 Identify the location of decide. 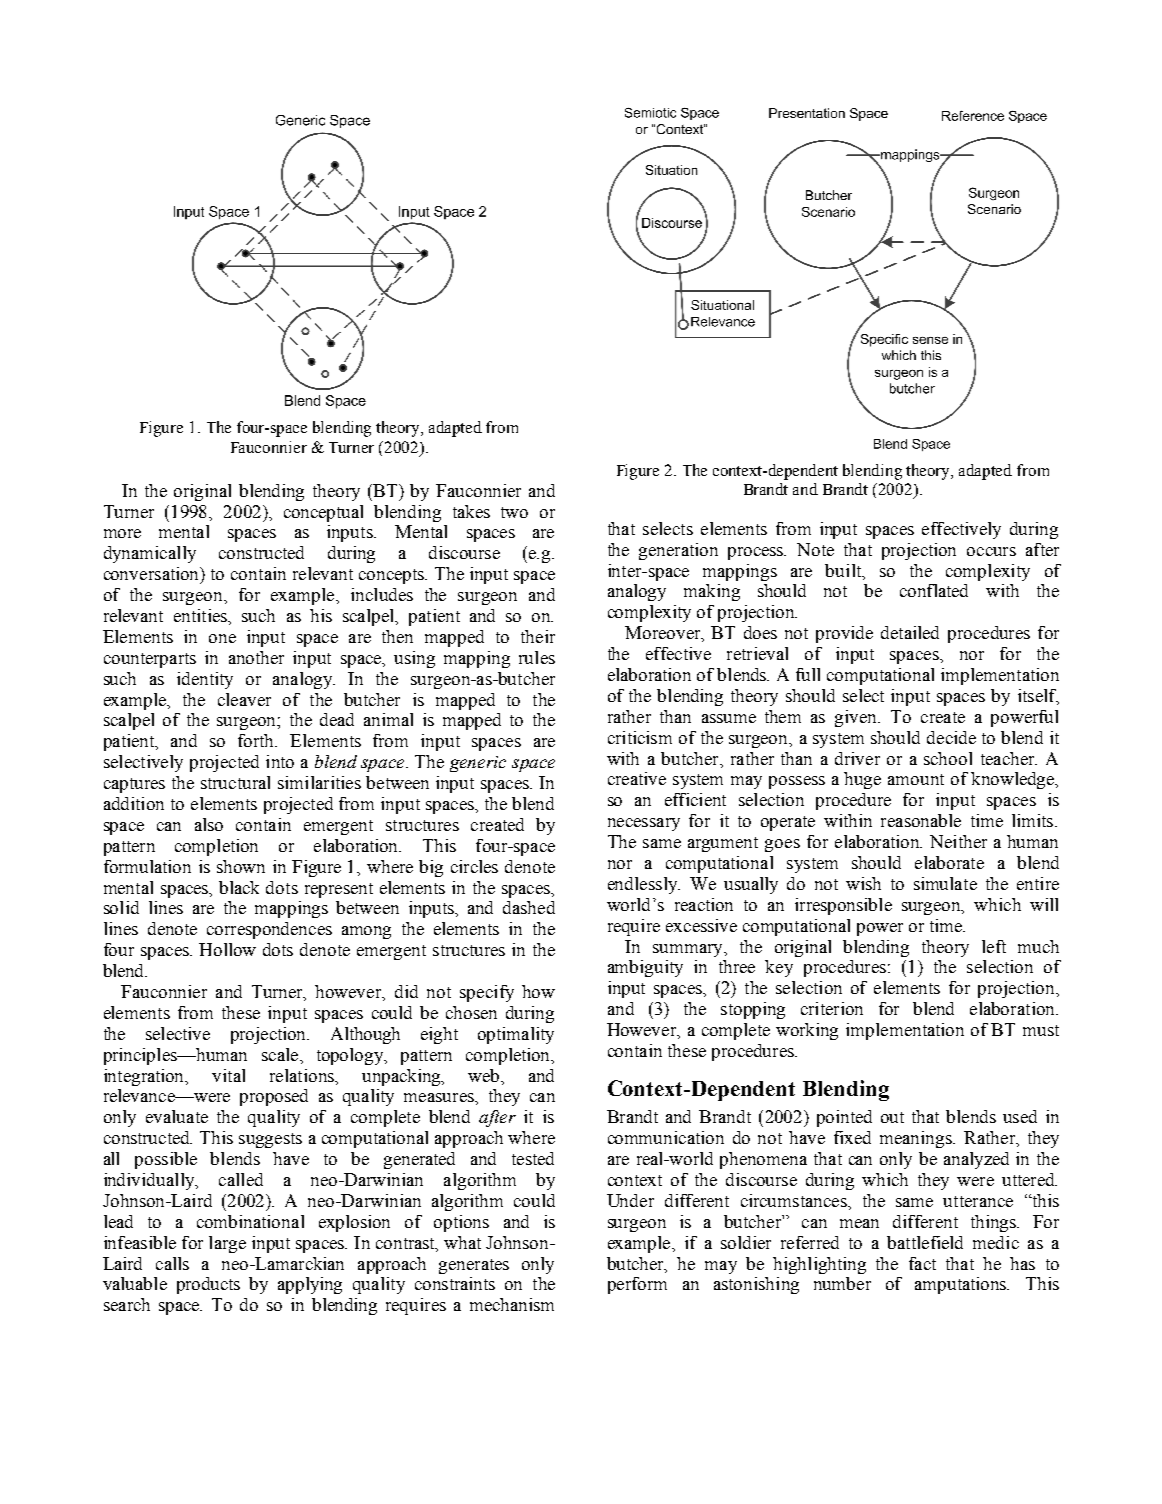
(951, 737).
